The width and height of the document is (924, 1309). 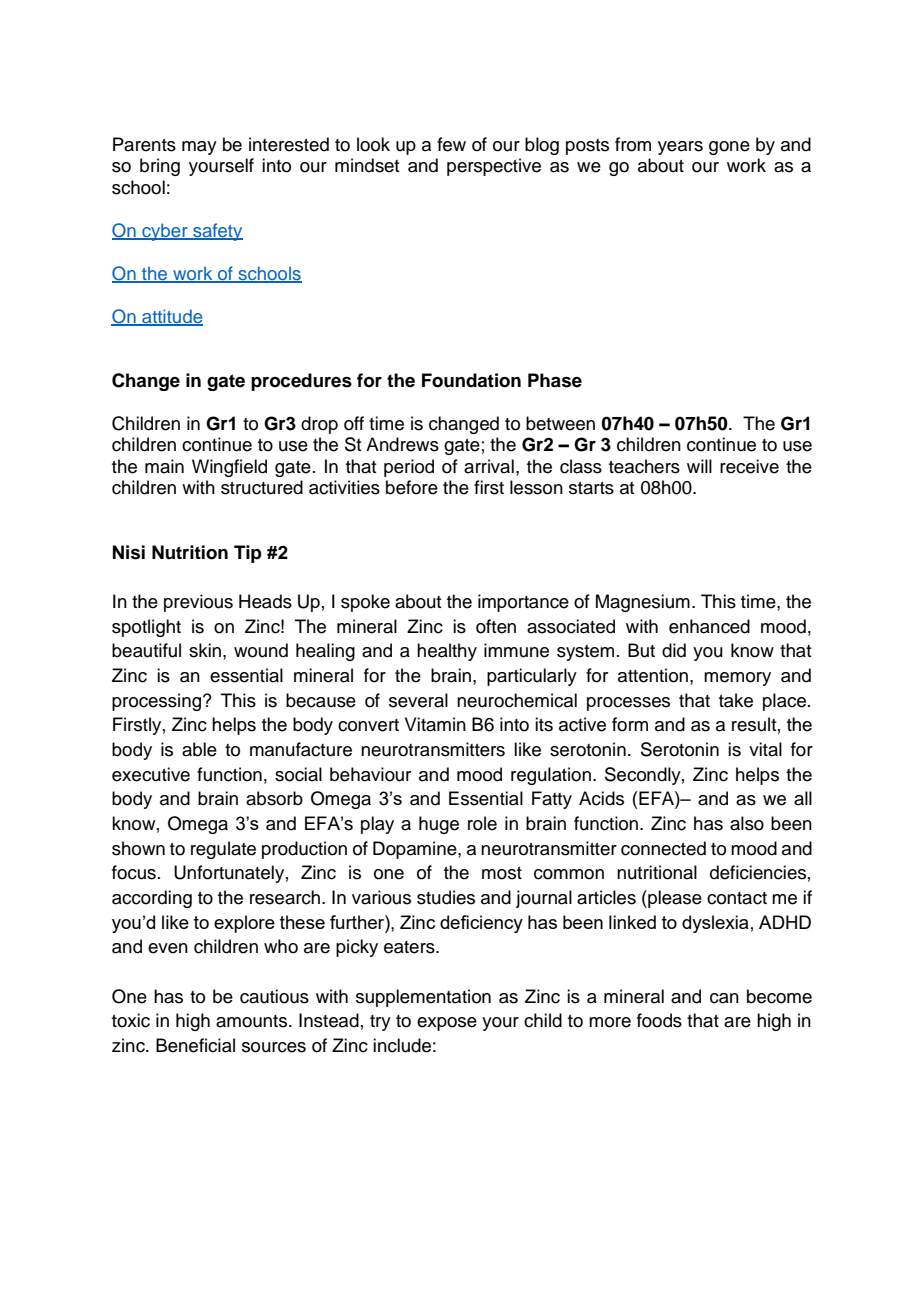 What do you see at coordinates (729, 148) in the document?
I see `gone` at bounding box center [729, 148].
